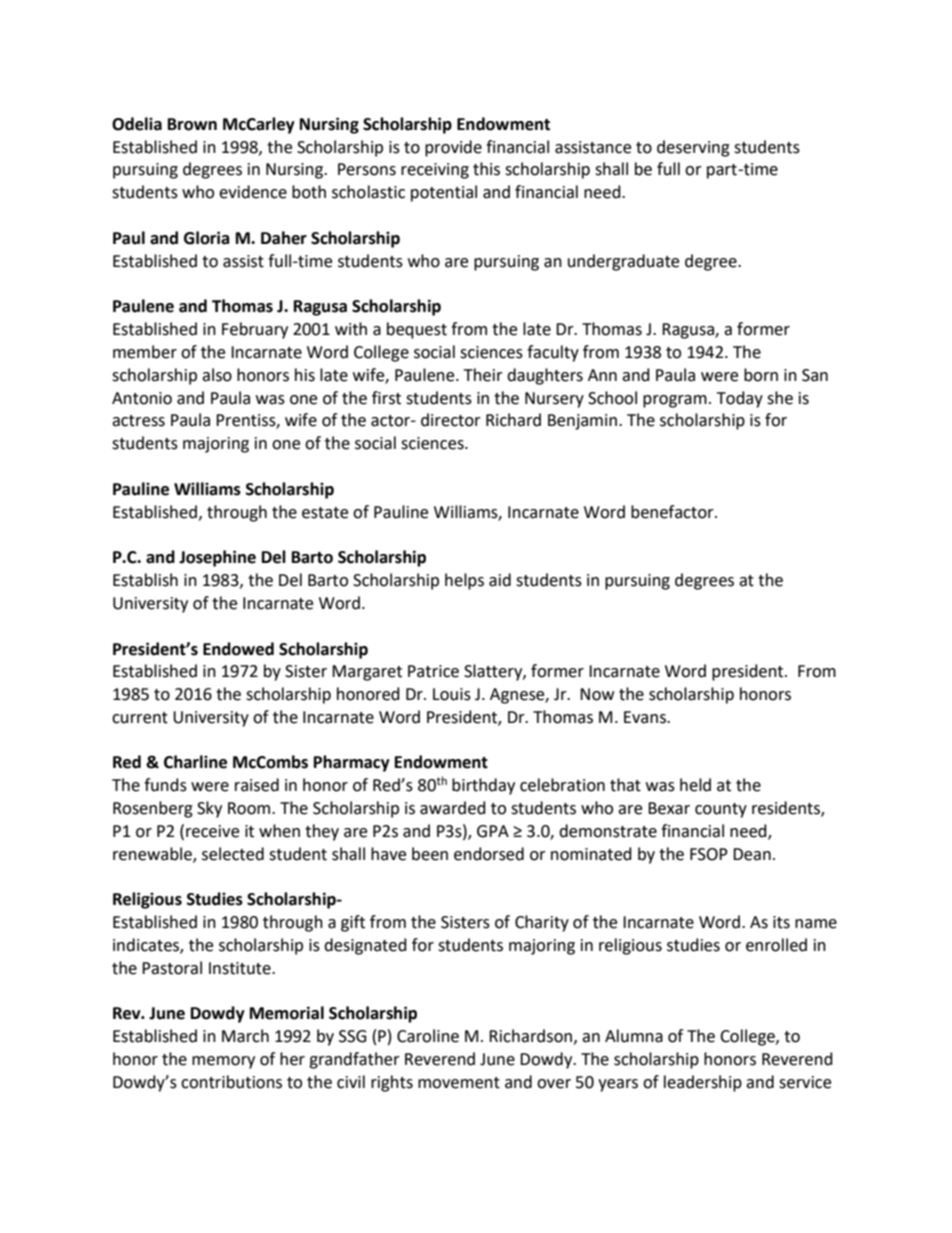 This screenshot has width=952, height=1233. Describe the element at coordinates (459, 1083) in the screenshot. I see `movement` at that location.
